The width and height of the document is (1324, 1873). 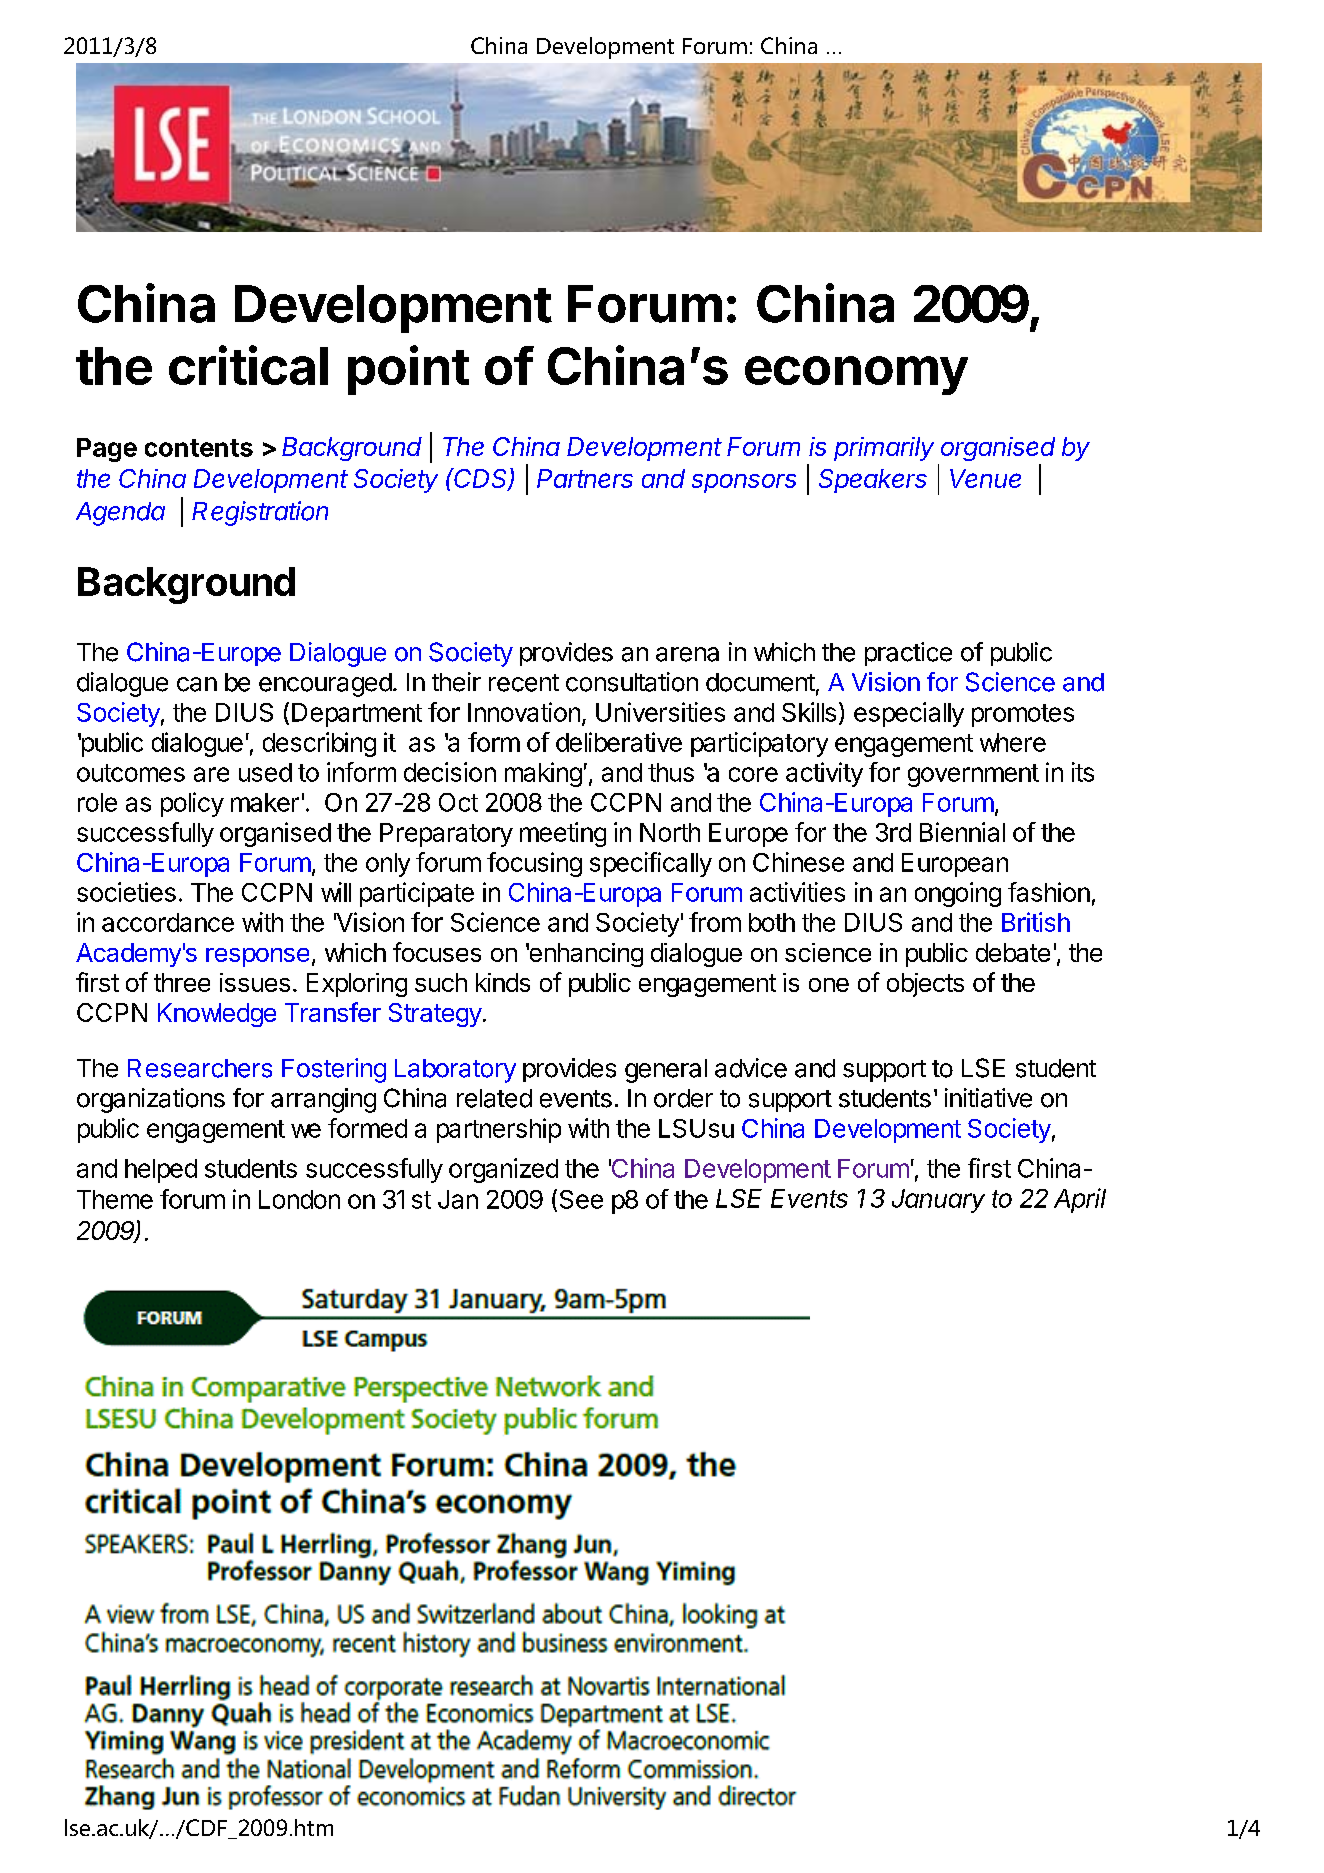 What do you see at coordinates (126, 892) in the document?
I see `societies` at bounding box center [126, 892].
